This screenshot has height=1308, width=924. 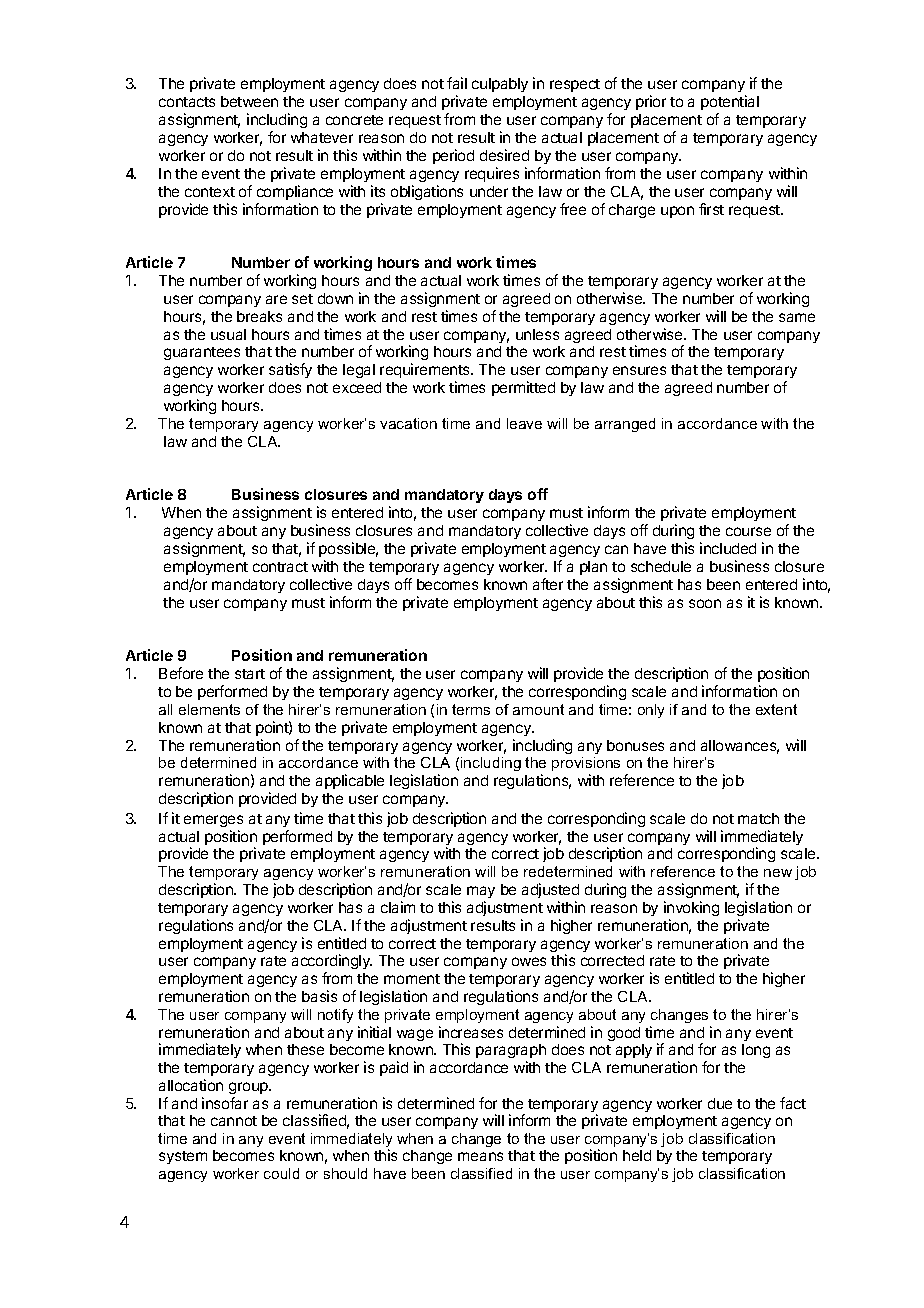 I want to click on elements, so click(x=209, y=709).
